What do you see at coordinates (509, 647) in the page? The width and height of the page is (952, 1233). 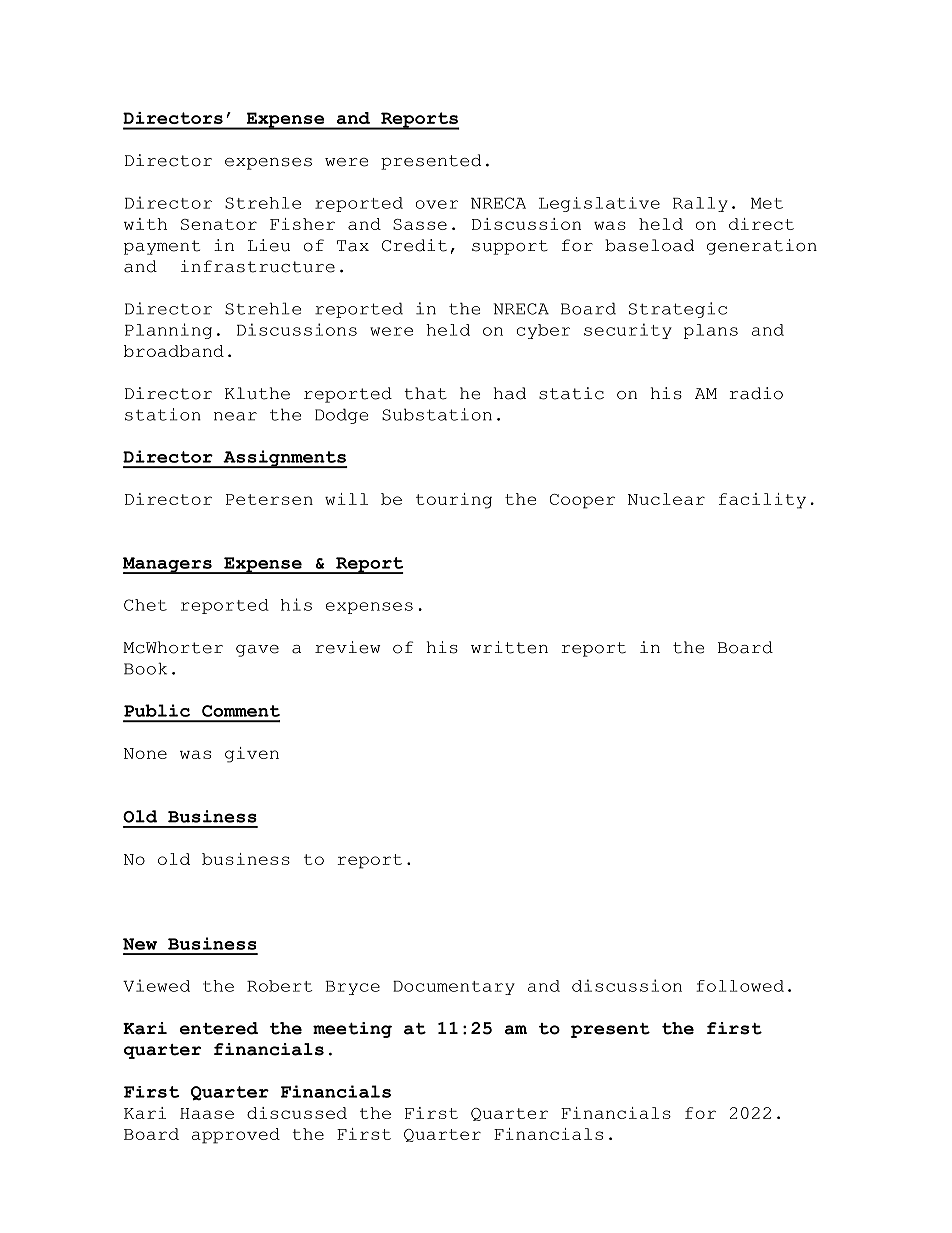 I see `written` at bounding box center [509, 647].
